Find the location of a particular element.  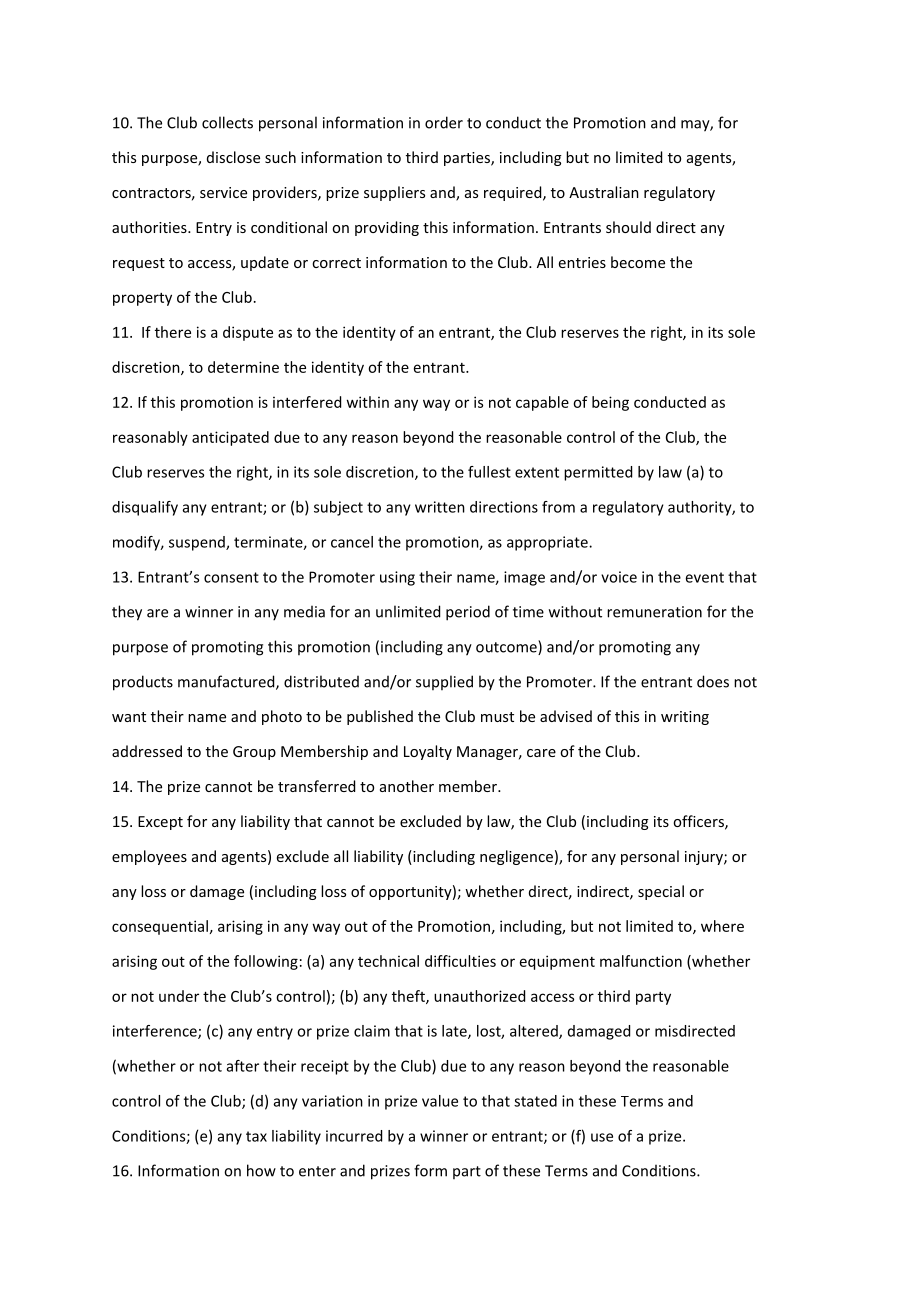

Except is located at coordinates (160, 823).
